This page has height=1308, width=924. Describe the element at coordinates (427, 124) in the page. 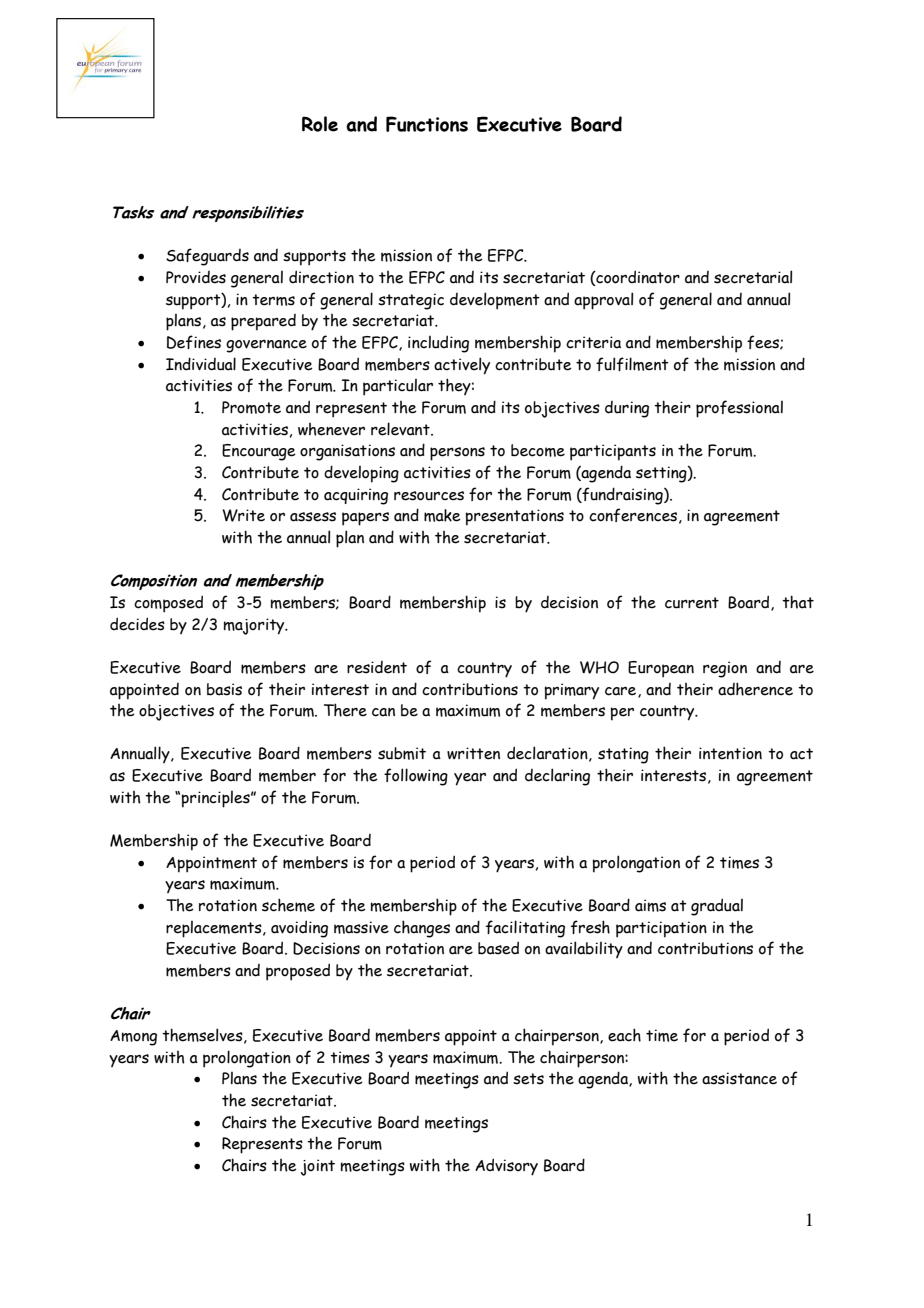

I see `Functions` at that location.
